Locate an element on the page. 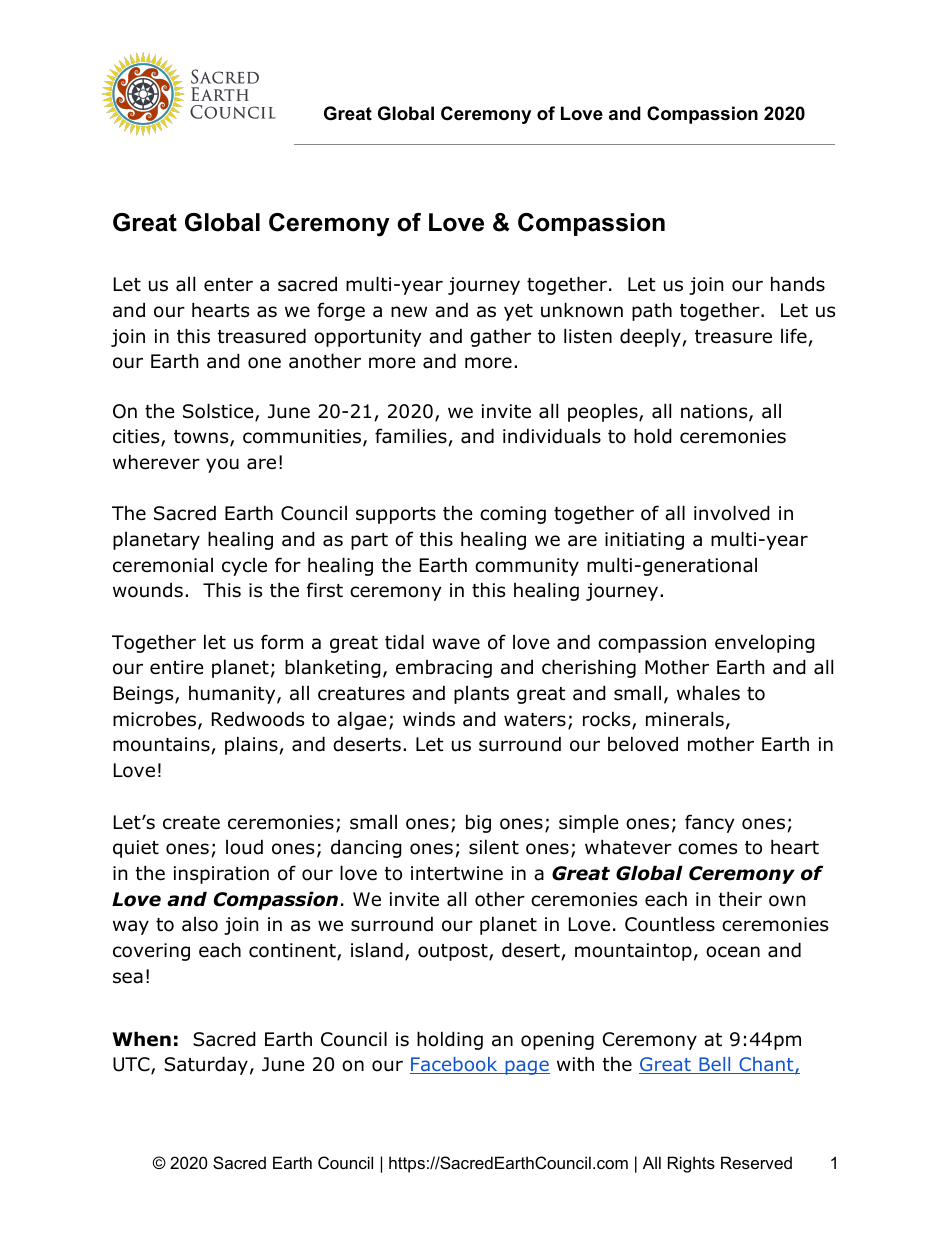 This image has width=952, height=1233. Saturday is located at coordinates (206, 1065).
